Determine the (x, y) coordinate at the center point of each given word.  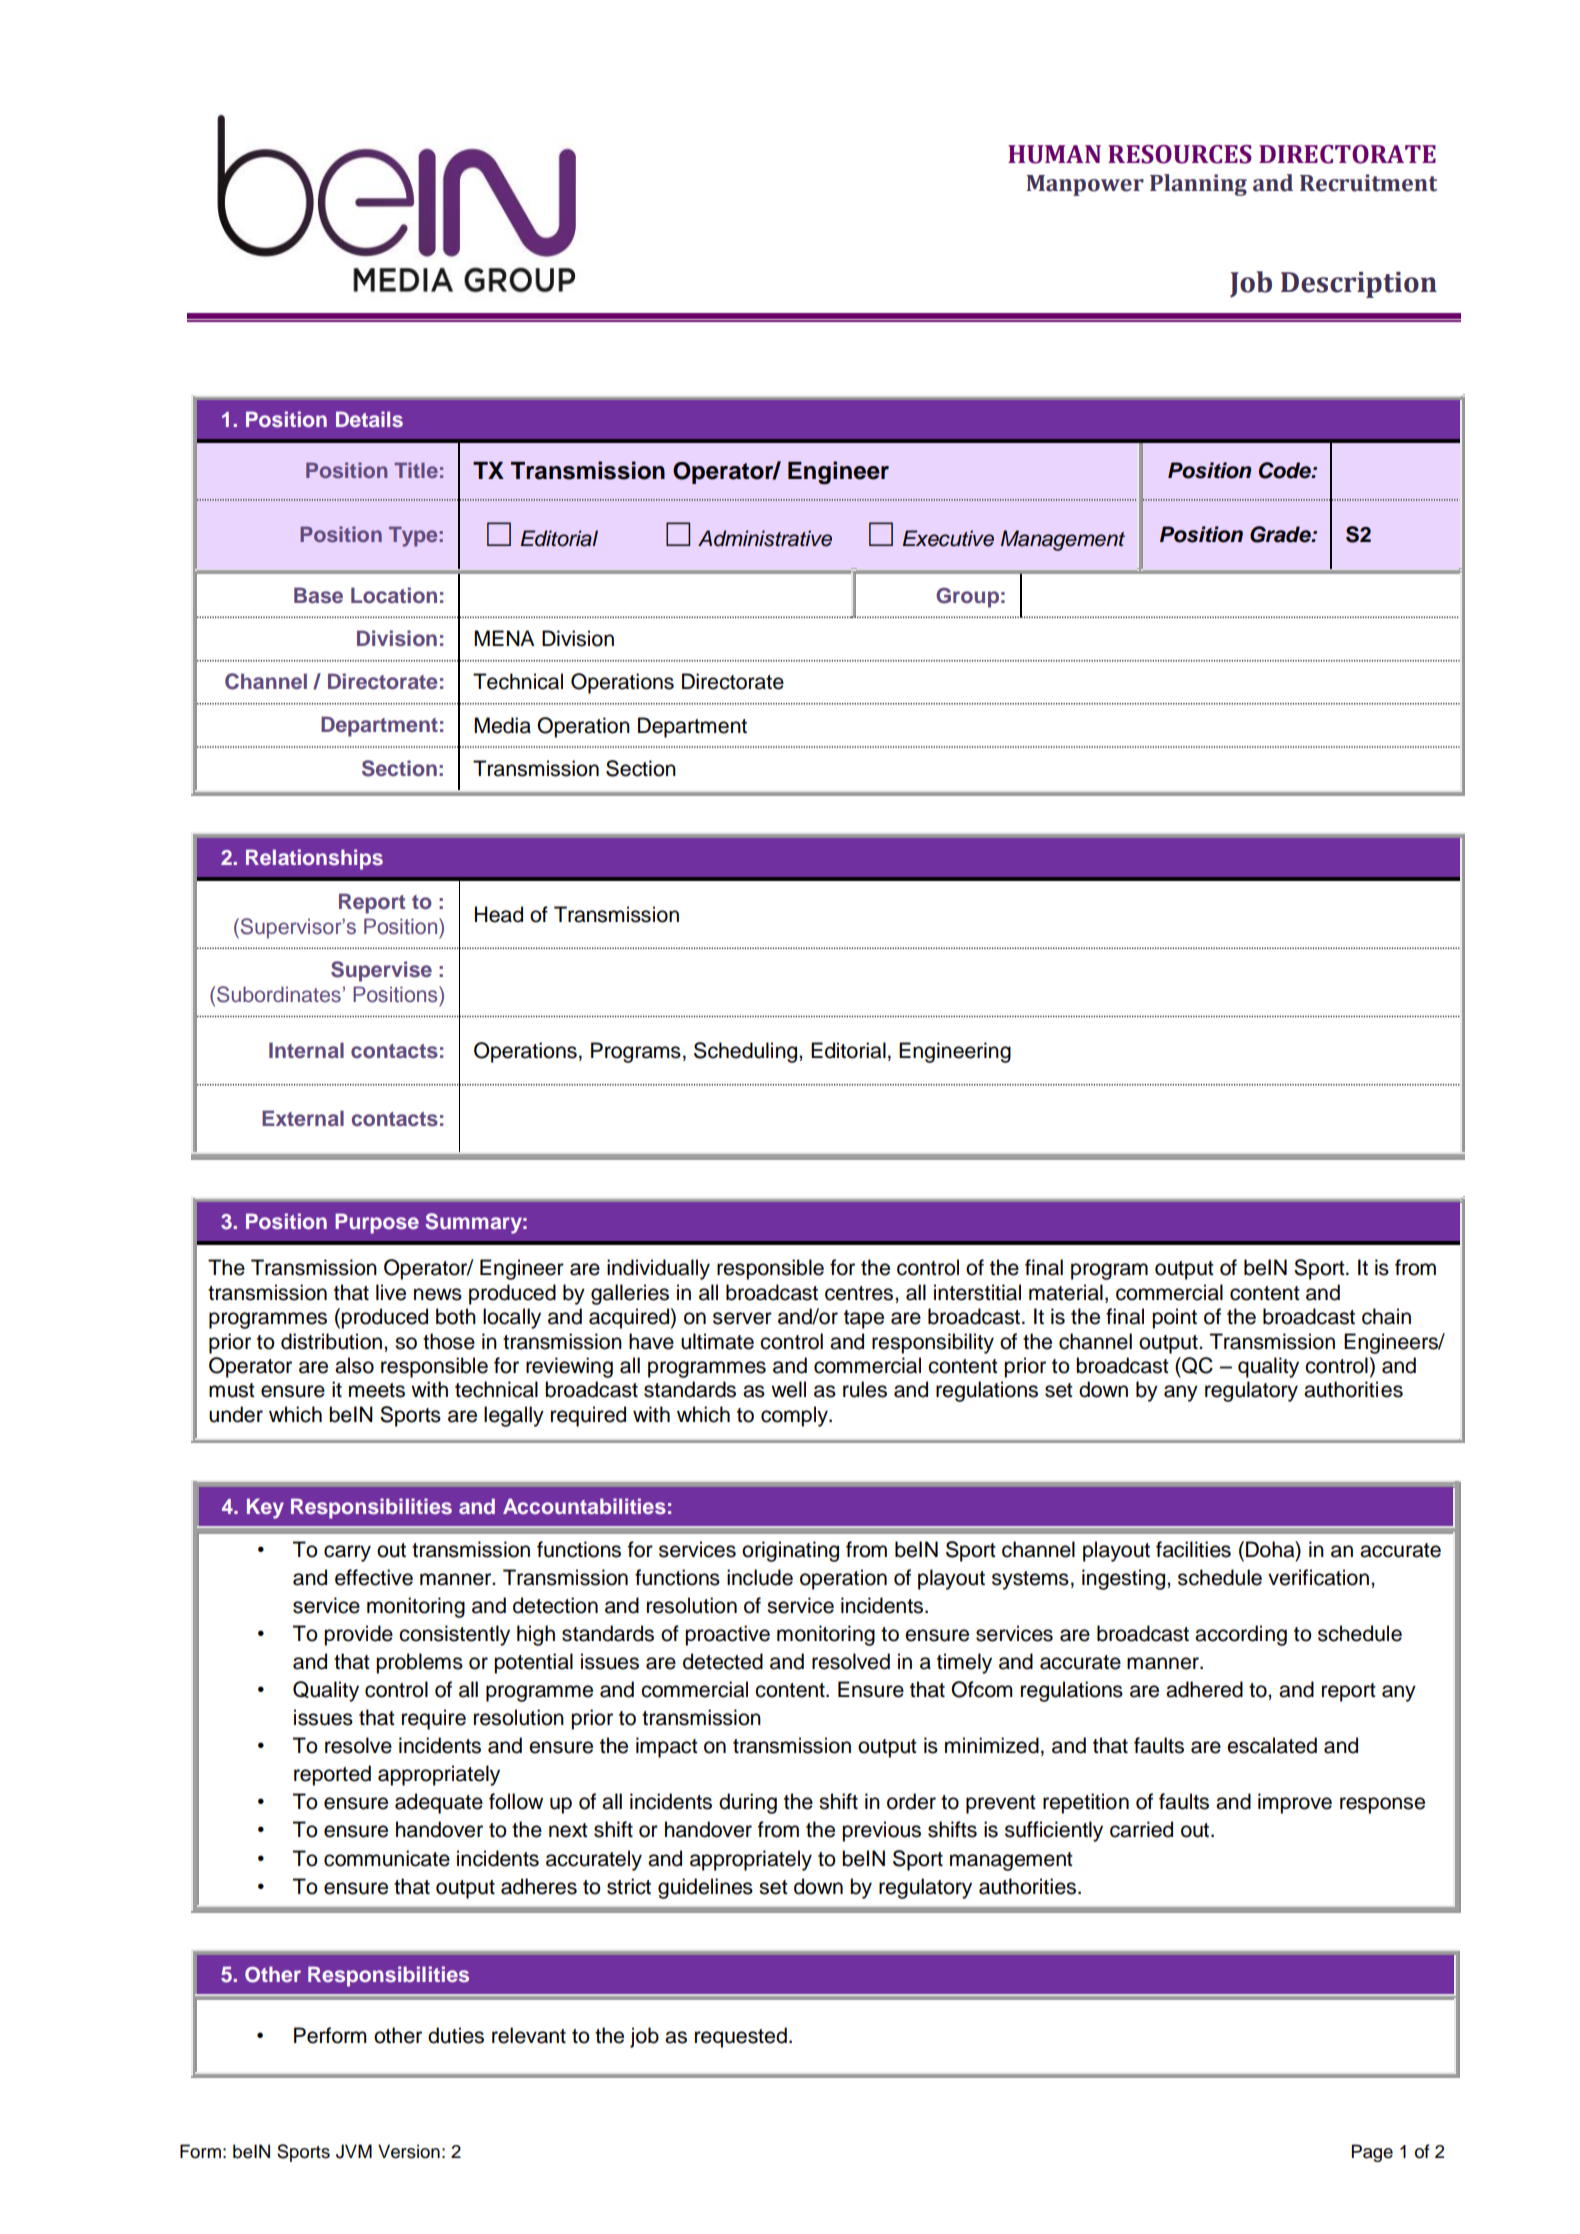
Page (1372, 2153)
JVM (354, 2151)
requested (741, 2037)
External (303, 1118)
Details (369, 419)
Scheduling (747, 1052)
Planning (1198, 185)
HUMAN (1054, 154)
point (1174, 1318)
